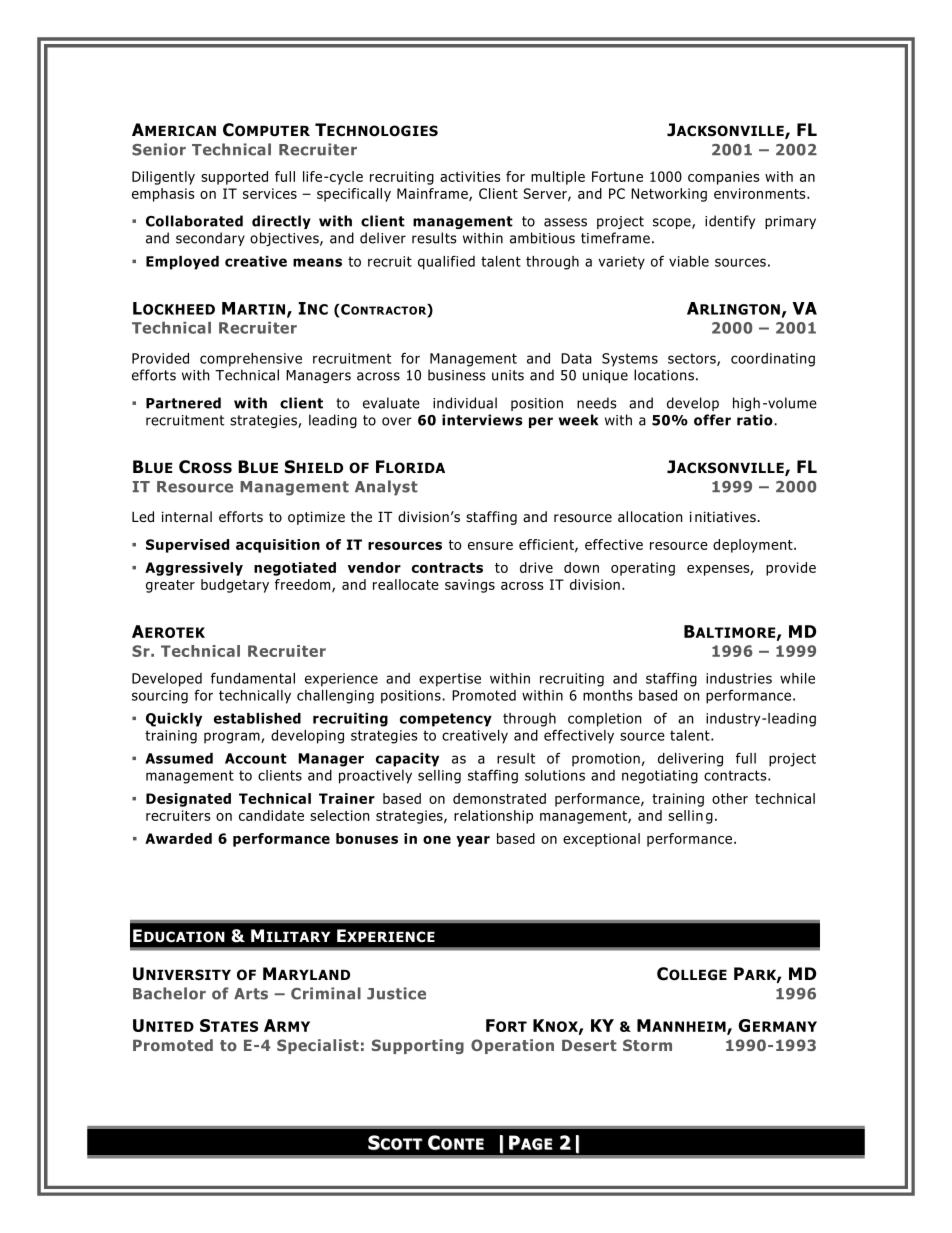 The image size is (952, 1233). Describe the element at coordinates (183, 403) in the image. I see `Partnered` at that location.
